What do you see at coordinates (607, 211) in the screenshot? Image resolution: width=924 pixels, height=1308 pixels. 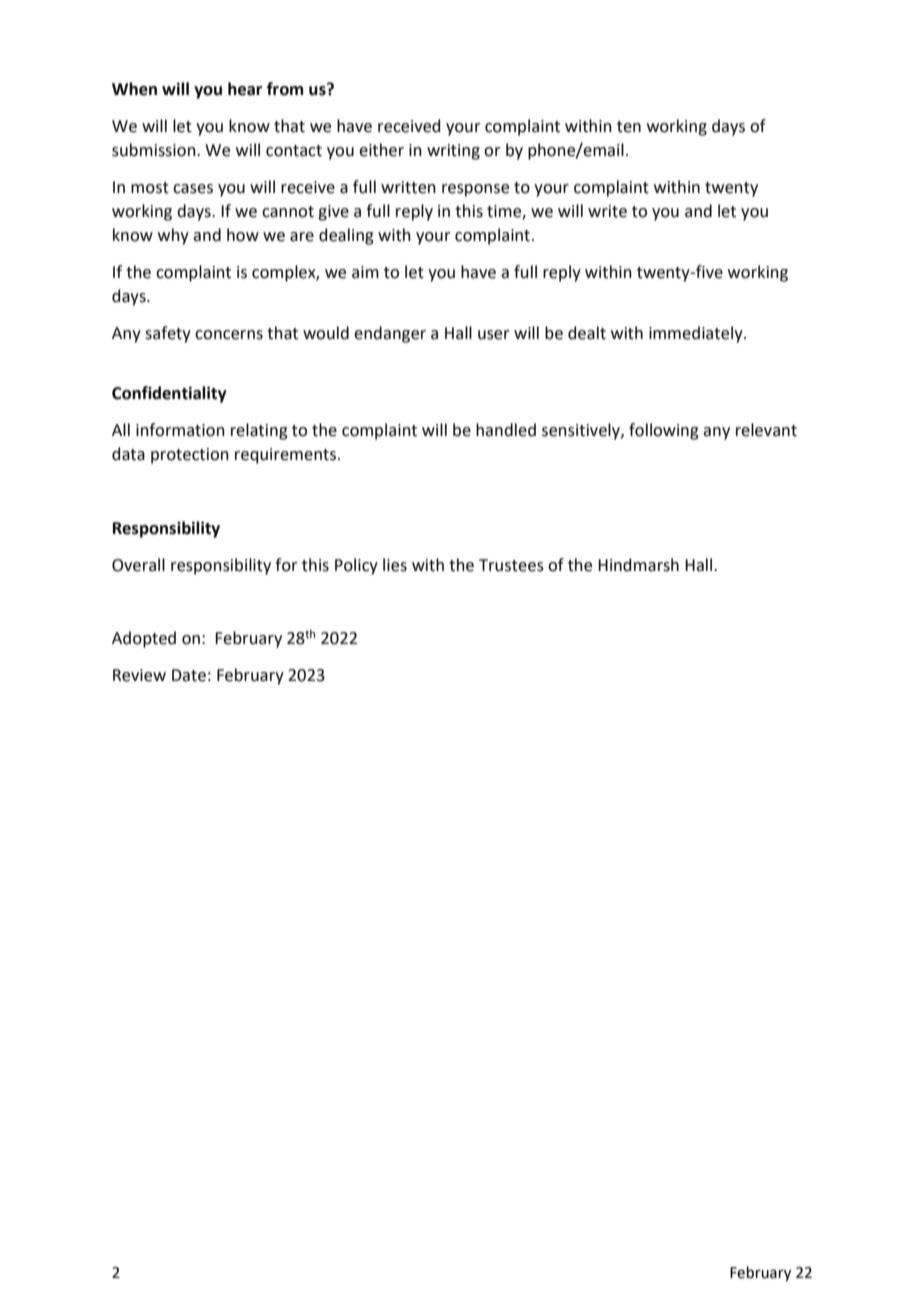 I see `write` at bounding box center [607, 211].
